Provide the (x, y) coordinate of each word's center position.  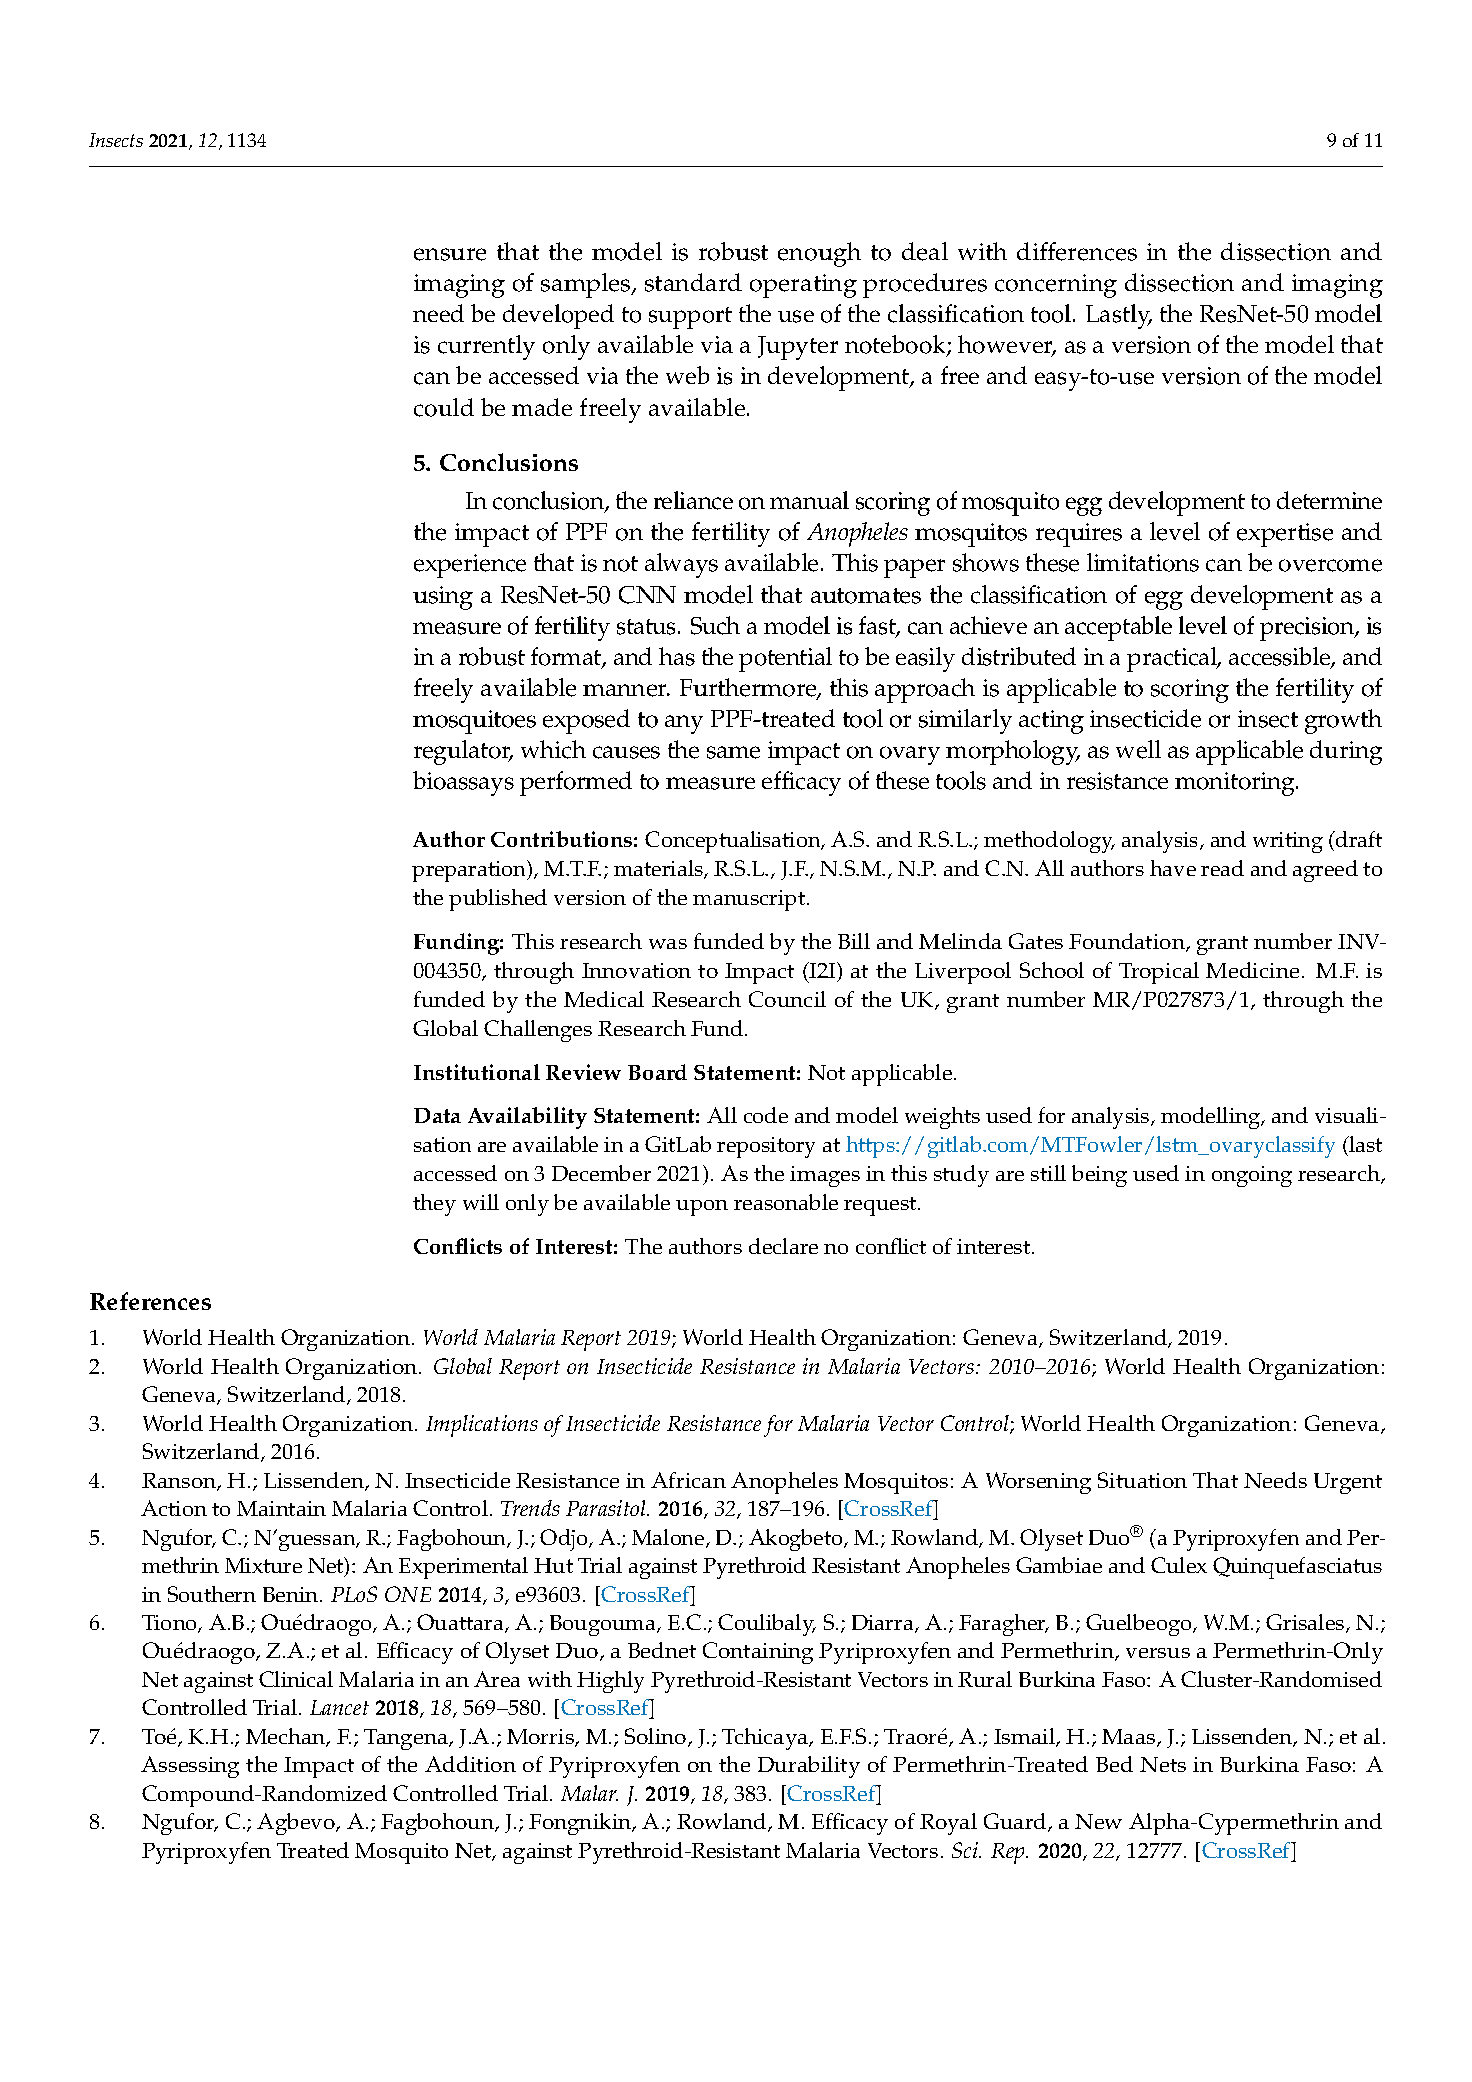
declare (783, 1246)
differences (1077, 251)
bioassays (463, 783)
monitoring (1236, 784)
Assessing (190, 1767)
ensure (450, 254)
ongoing (1252, 1176)
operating (803, 286)
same (733, 752)
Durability (809, 1767)
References (150, 1301)
